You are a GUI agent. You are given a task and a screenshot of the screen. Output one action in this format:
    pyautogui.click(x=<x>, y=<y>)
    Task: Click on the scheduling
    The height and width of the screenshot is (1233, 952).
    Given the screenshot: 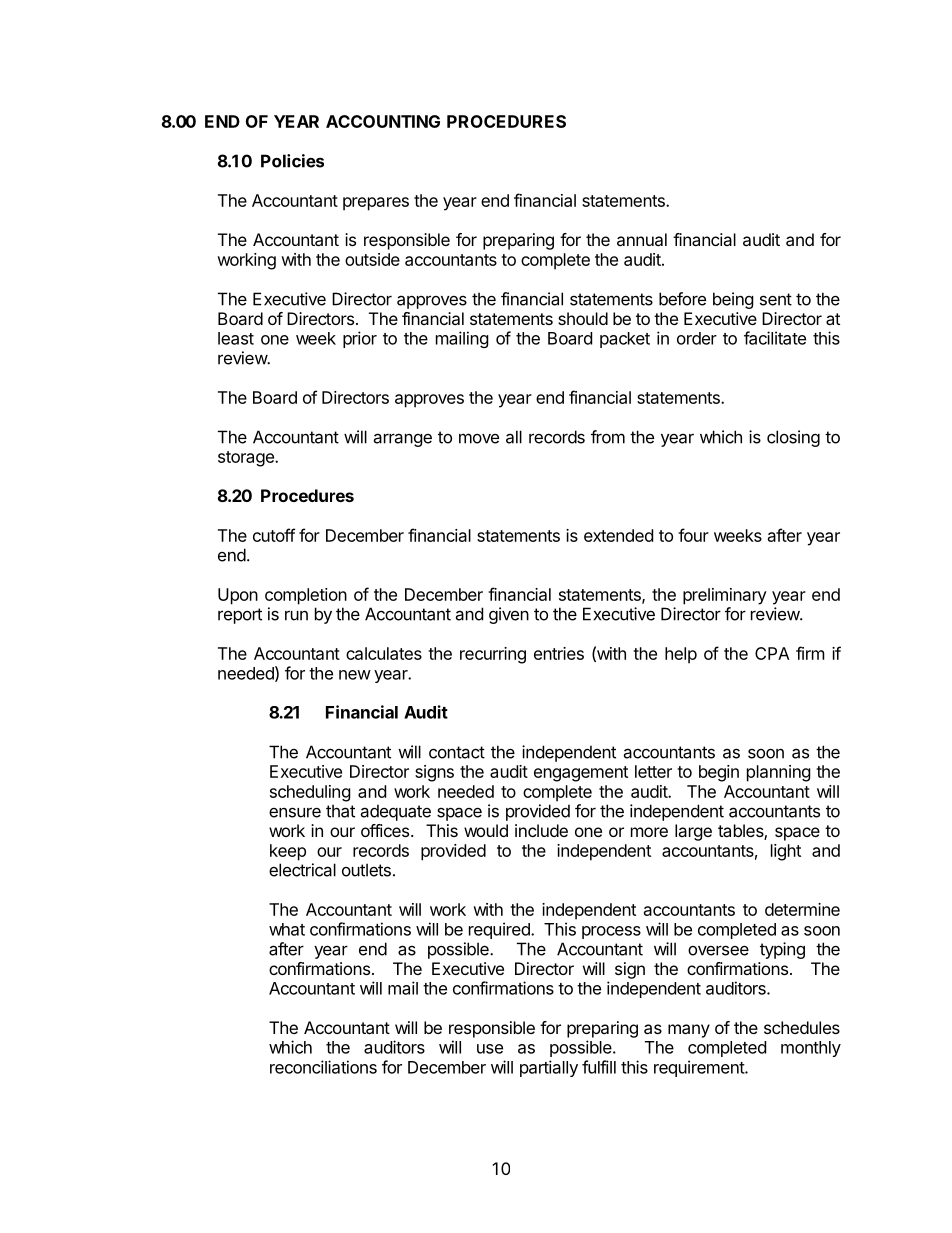 What is the action you would take?
    pyautogui.click(x=310, y=793)
